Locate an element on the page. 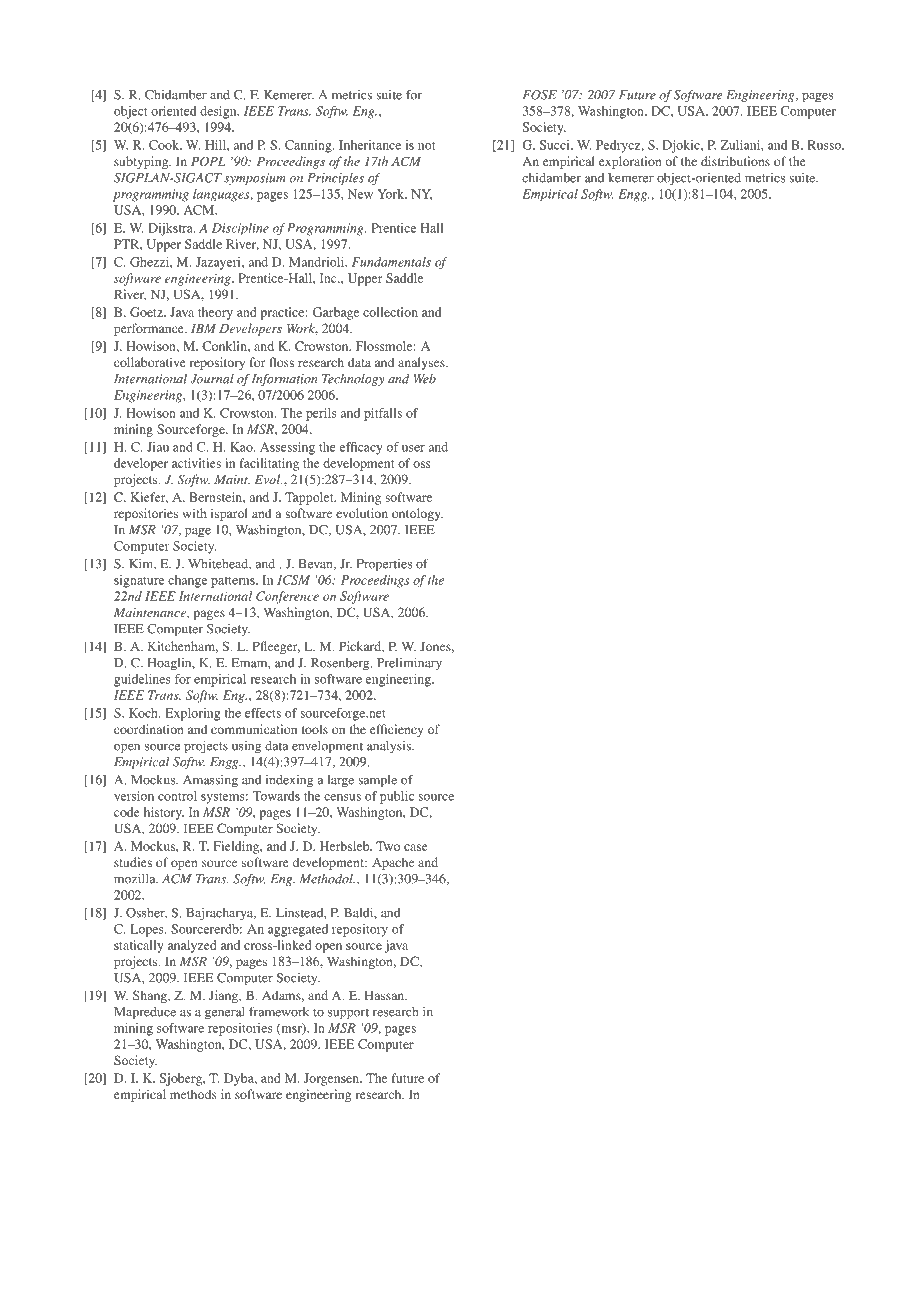  POPL is located at coordinates (208, 162).
